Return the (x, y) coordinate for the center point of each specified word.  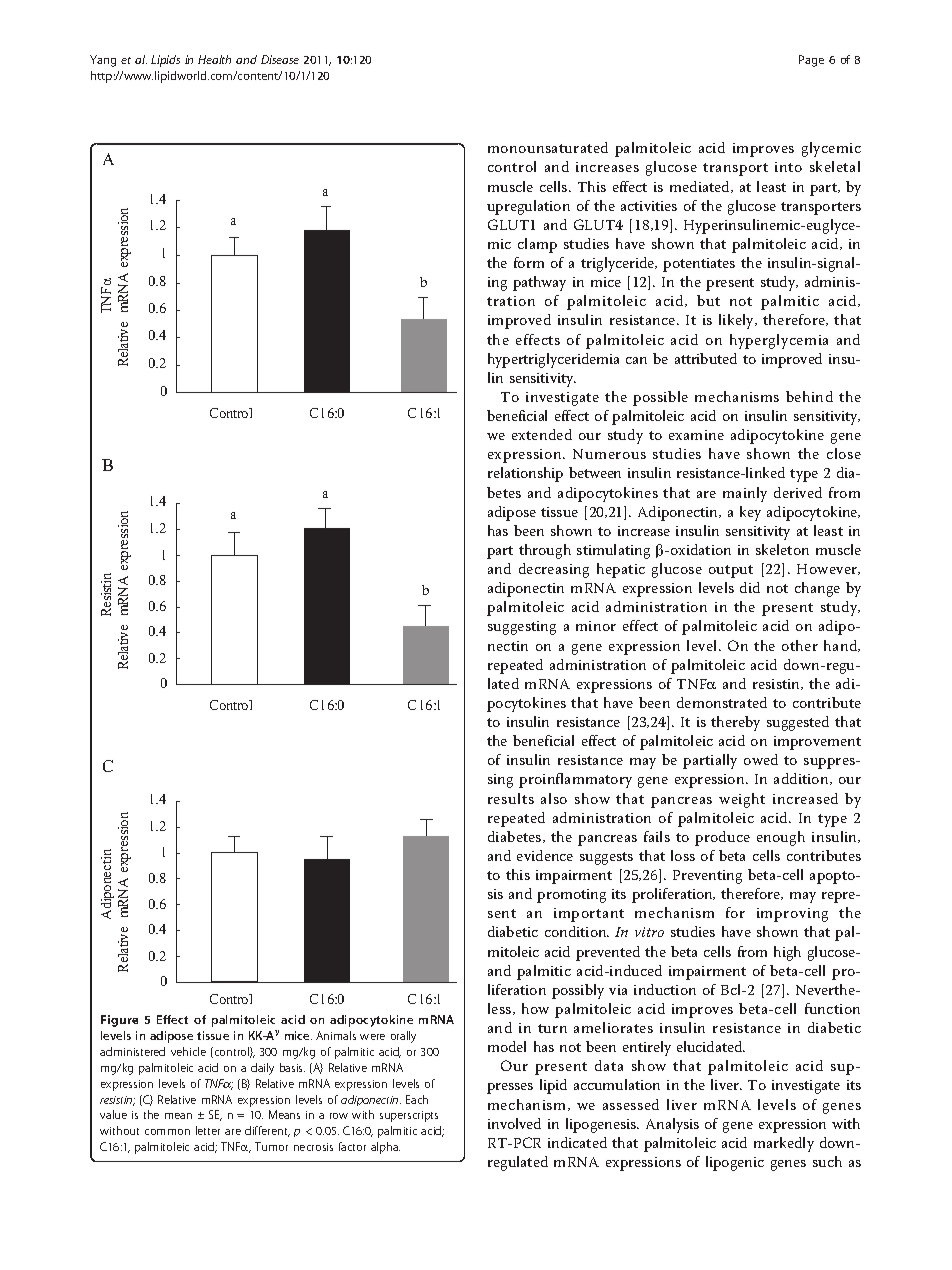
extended (542, 434)
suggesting (522, 628)
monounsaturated (548, 147)
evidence (545, 855)
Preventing (707, 877)
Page (811, 61)
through (545, 551)
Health (214, 59)
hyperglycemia (779, 341)
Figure (119, 1021)
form (529, 262)
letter (208, 1130)
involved (514, 1123)
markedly (784, 1144)
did (750, 587)
